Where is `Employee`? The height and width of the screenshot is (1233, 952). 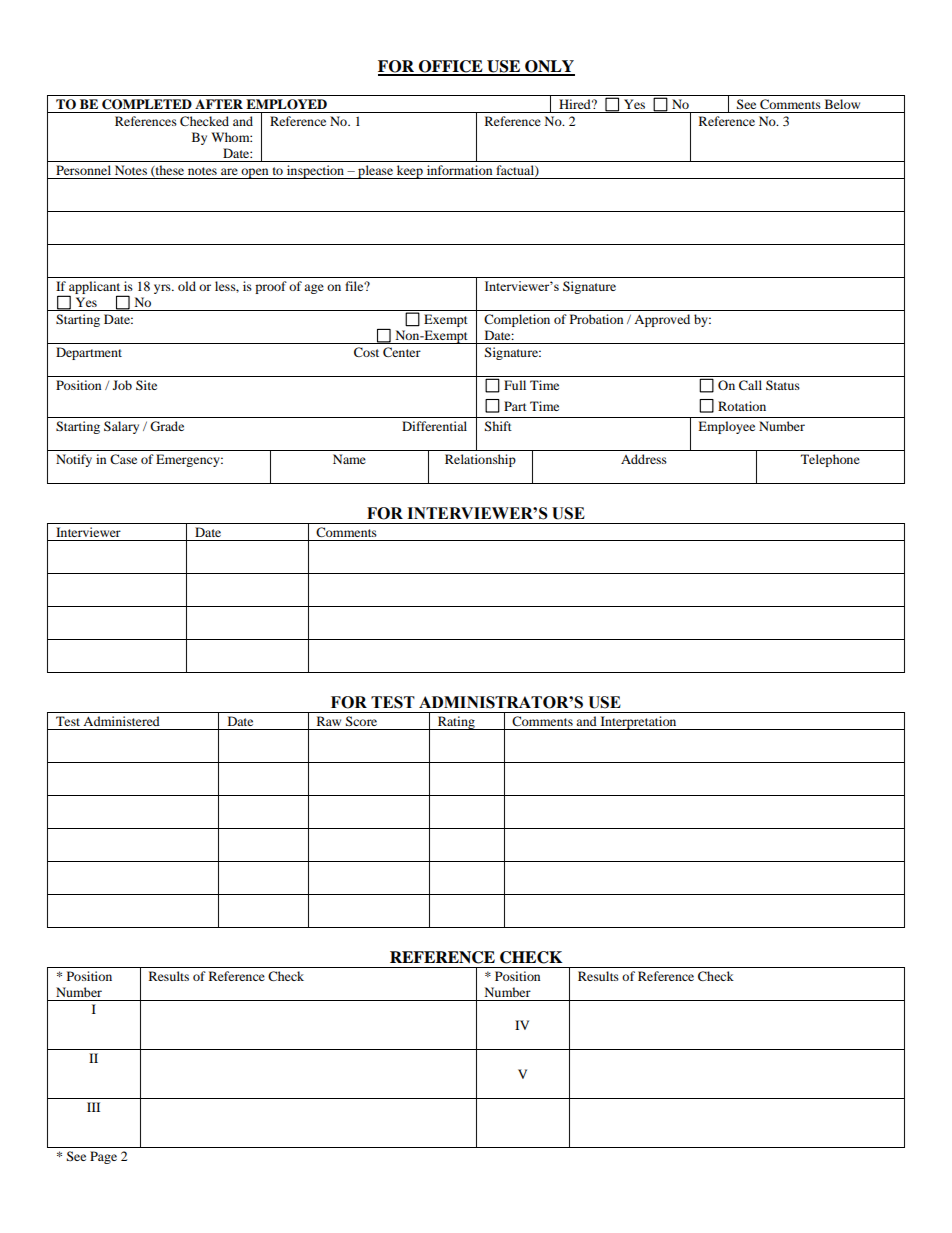
Employee is located at coordinates (726, 427).
